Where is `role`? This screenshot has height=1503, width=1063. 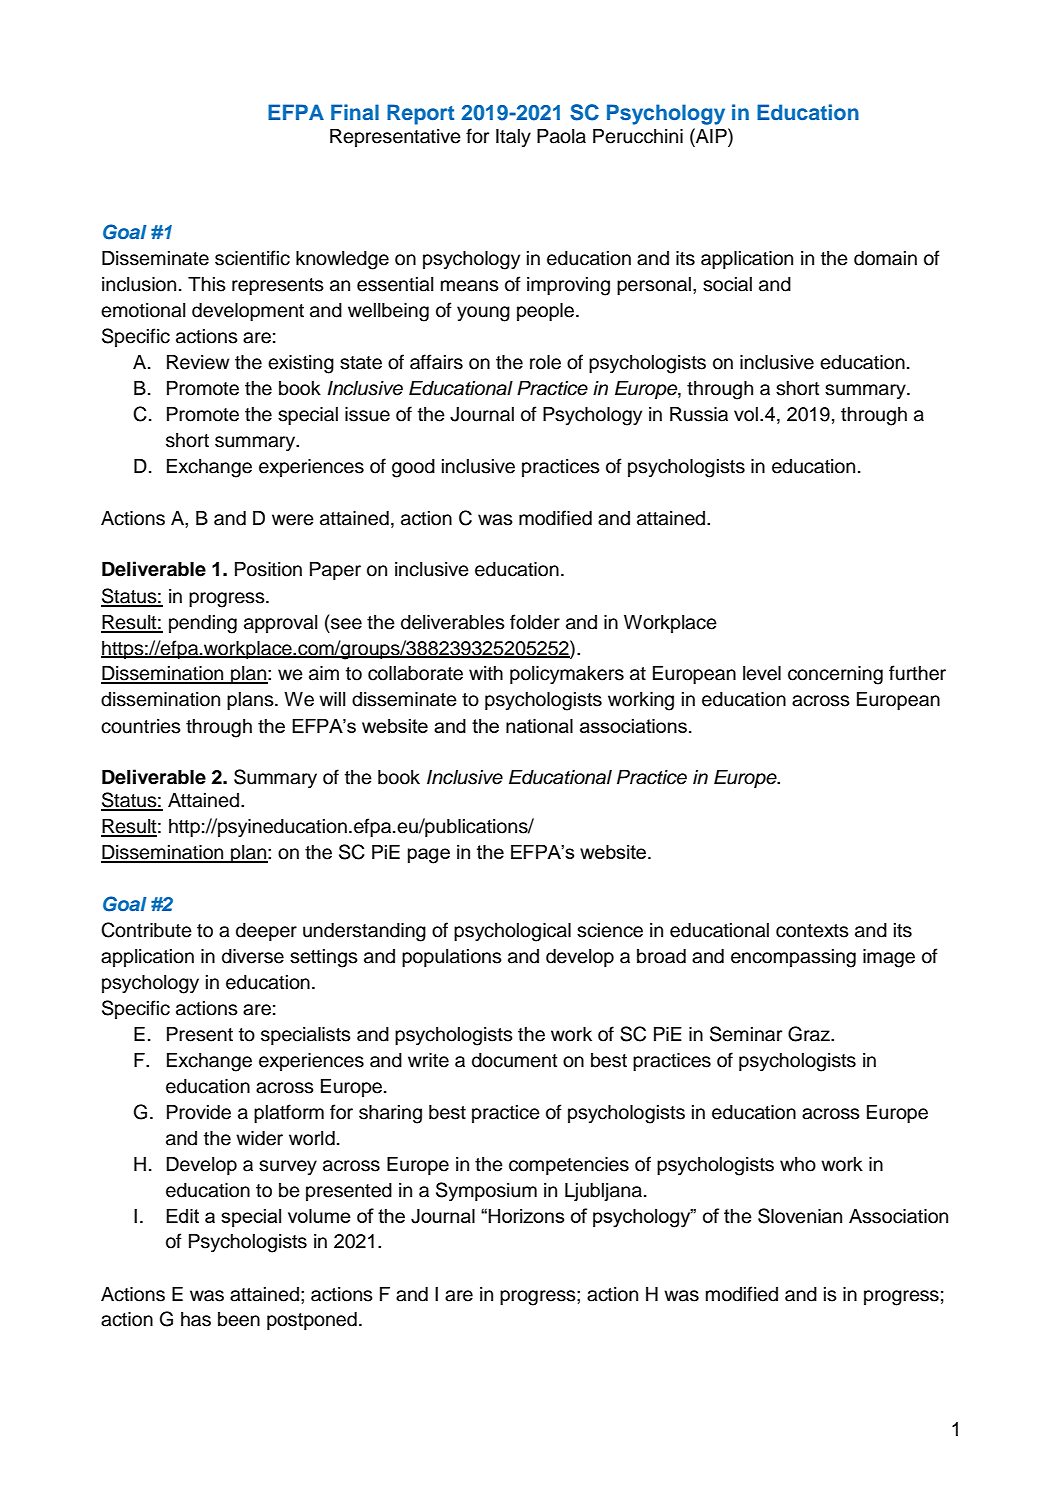
role is located at coordinates (545, 362).
